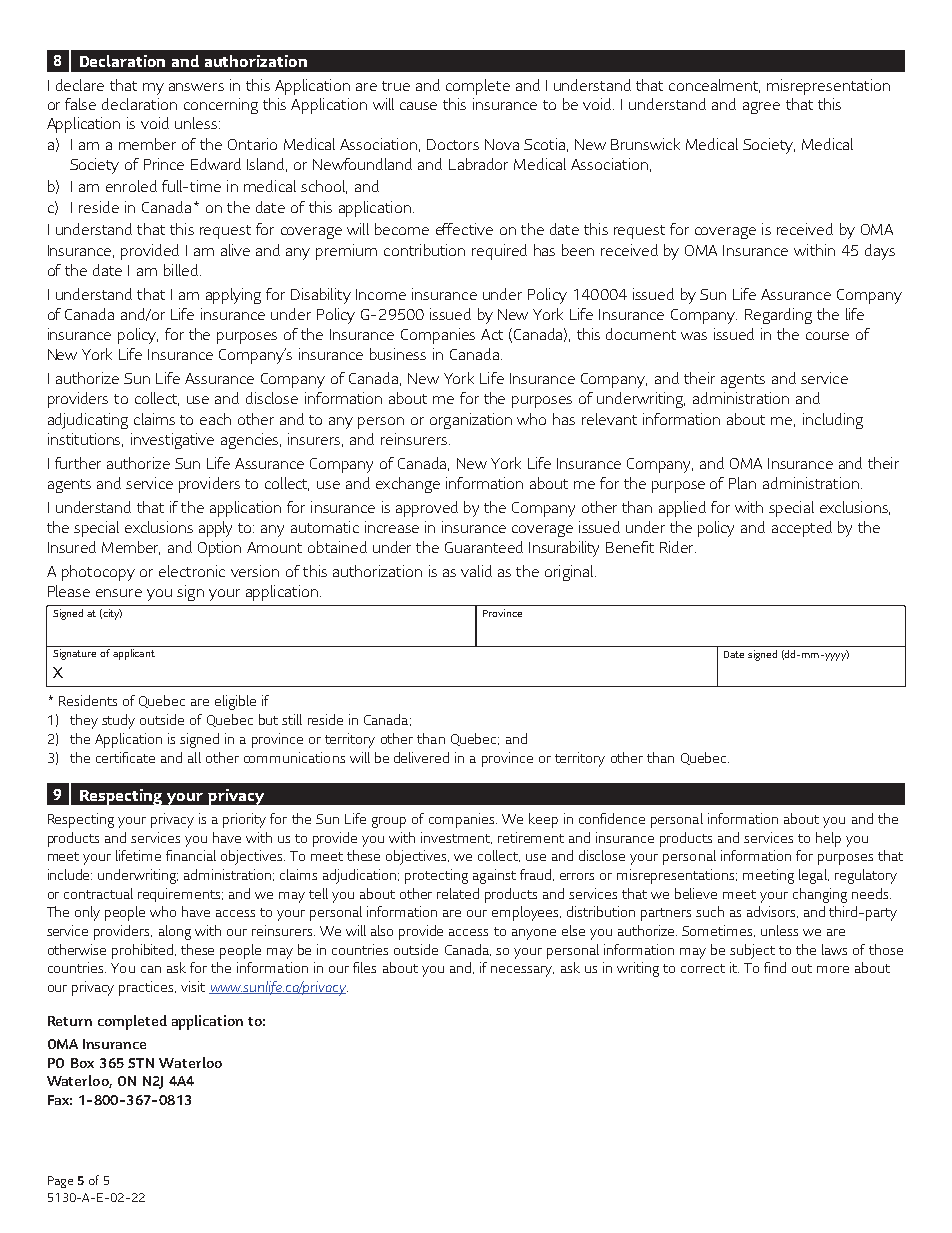  I want to click on valid, so click(476, 571).
